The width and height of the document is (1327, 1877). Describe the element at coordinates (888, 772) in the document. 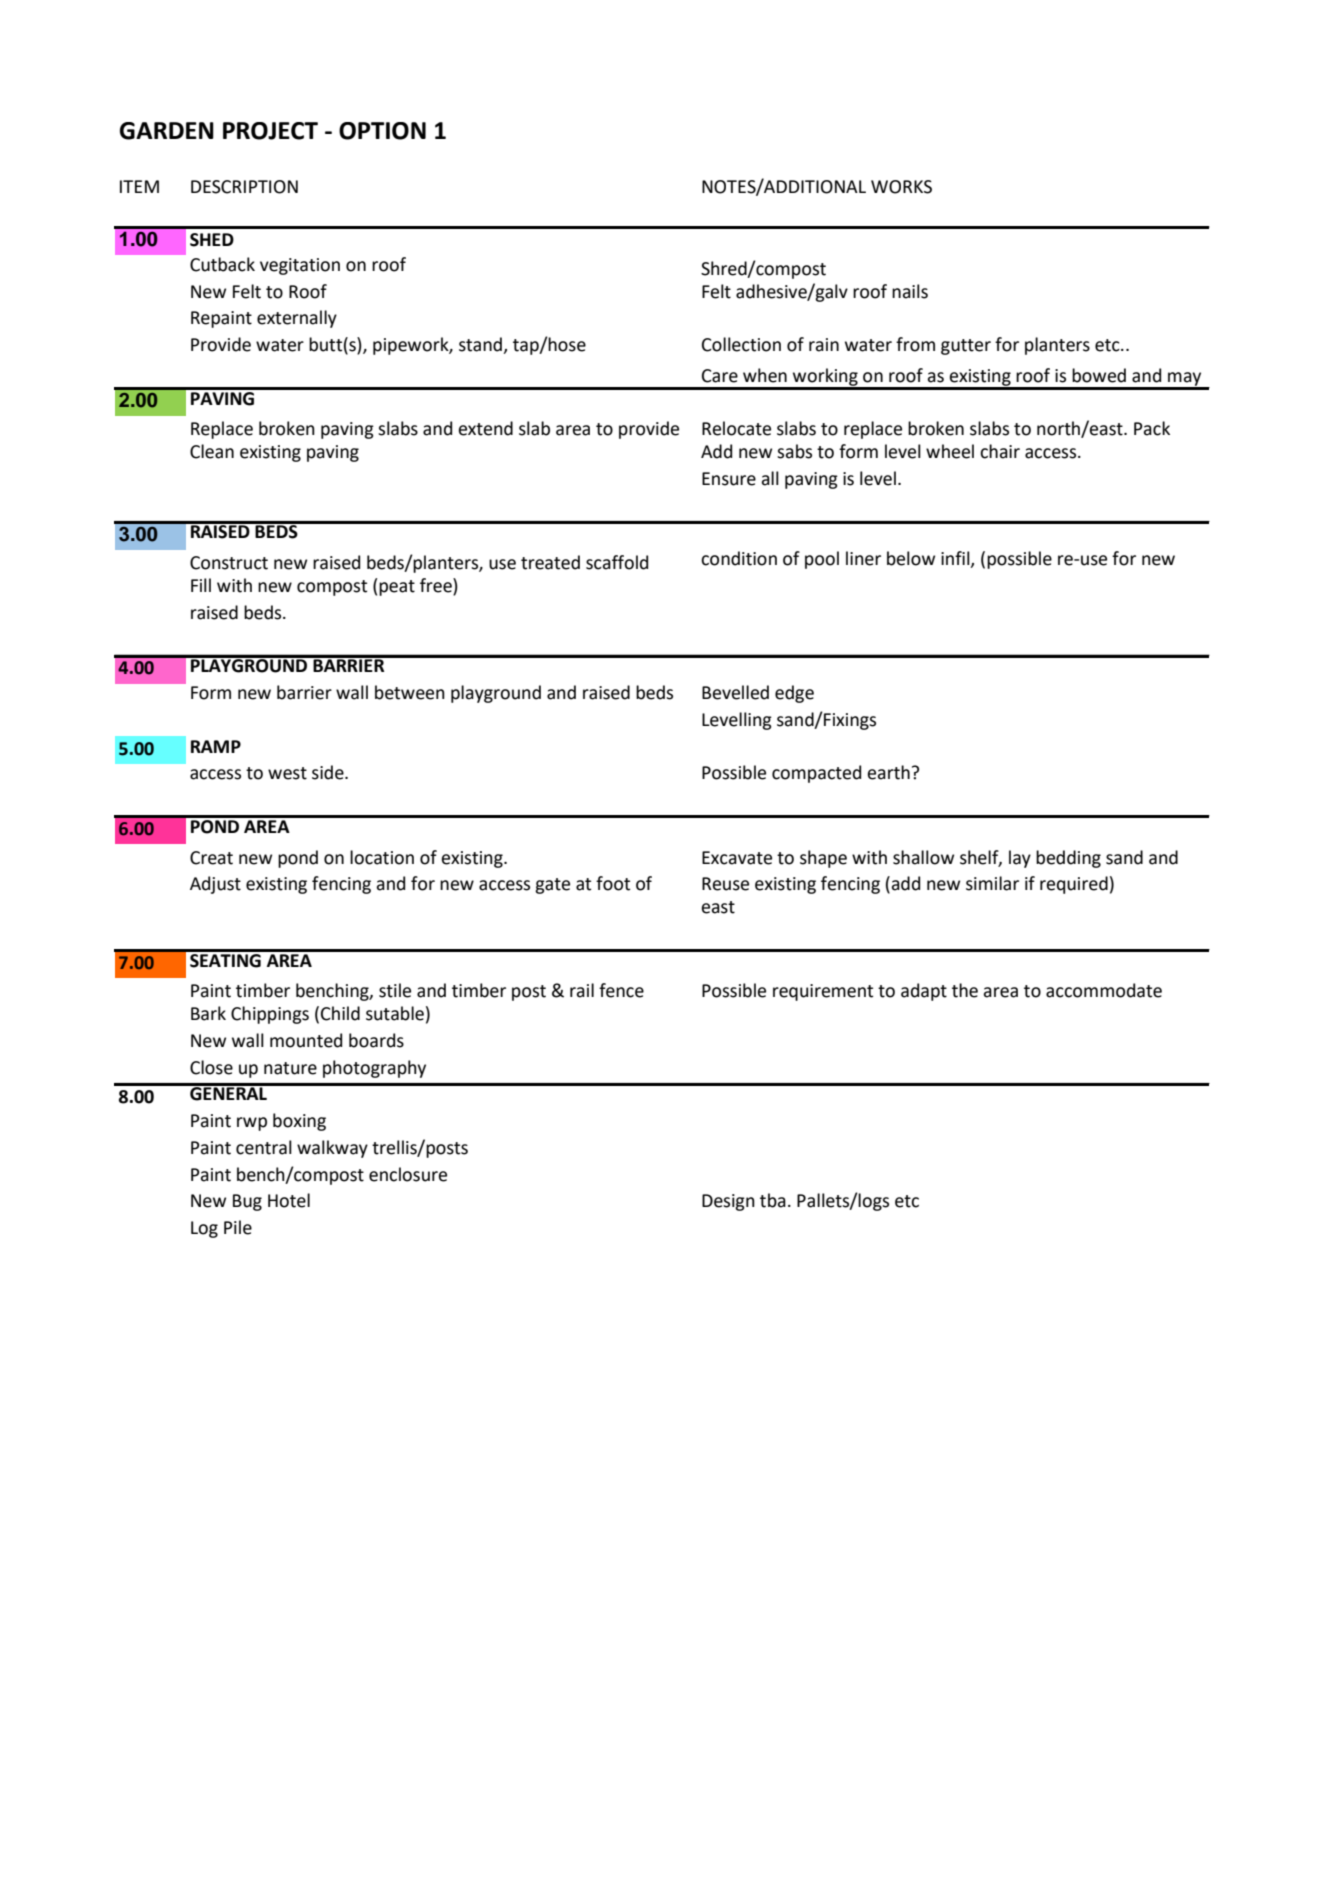

I see `earth` at that location.
